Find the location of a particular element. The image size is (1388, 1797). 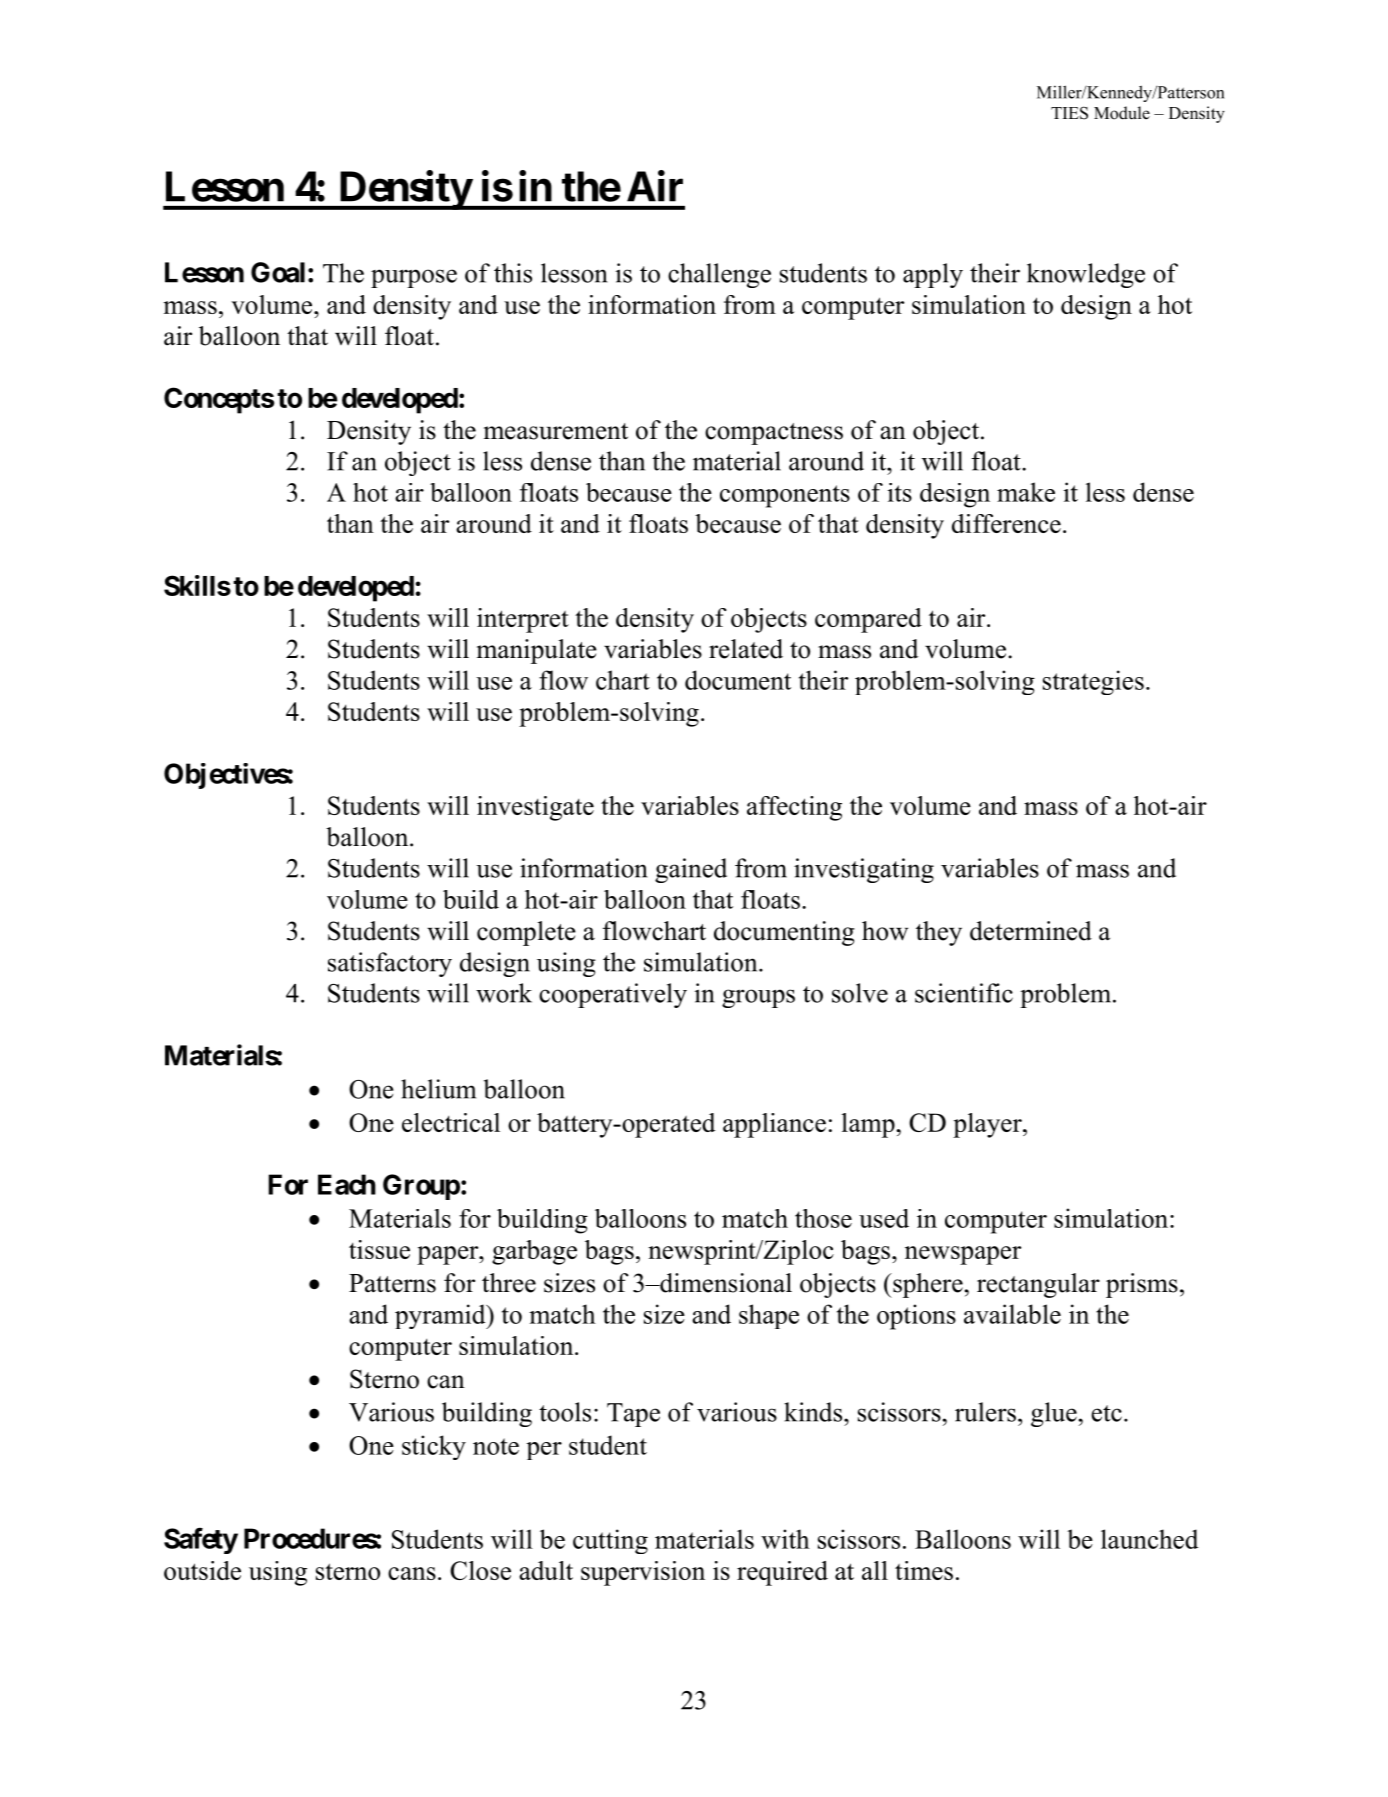

Goal is located at coordinates (278, 272).
